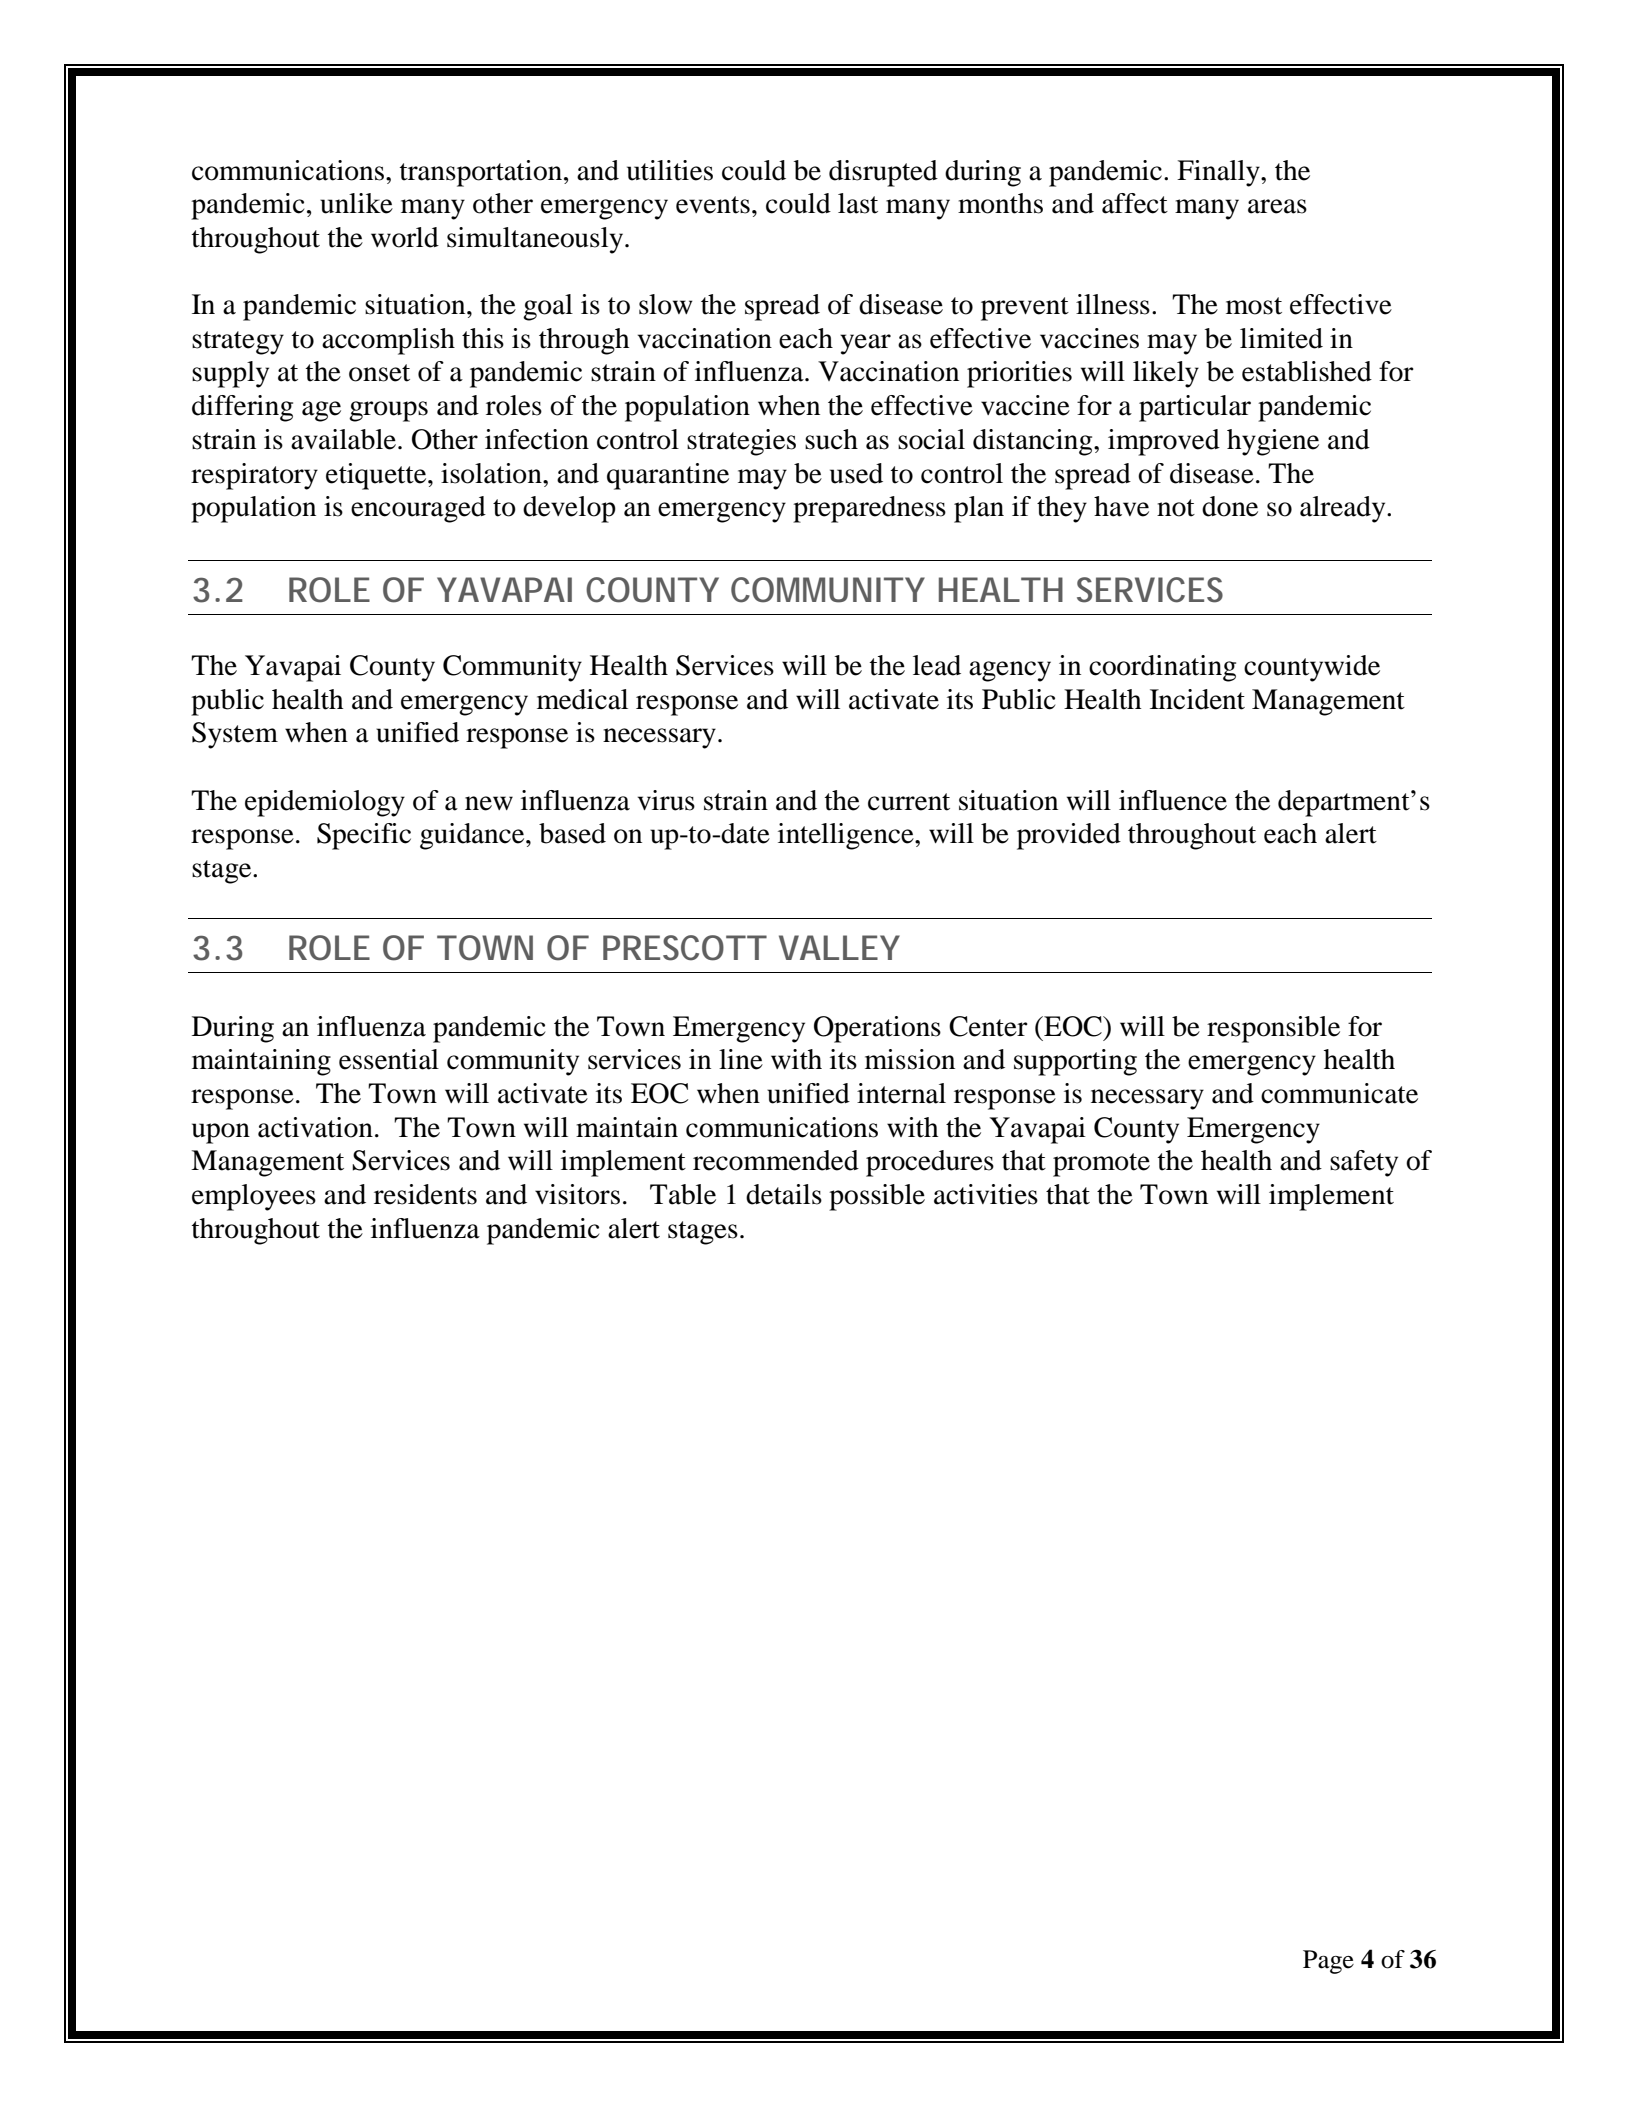 The height and width of the screenshot is (2107, 1628). I want to click on residents, so click(425, 1194).
